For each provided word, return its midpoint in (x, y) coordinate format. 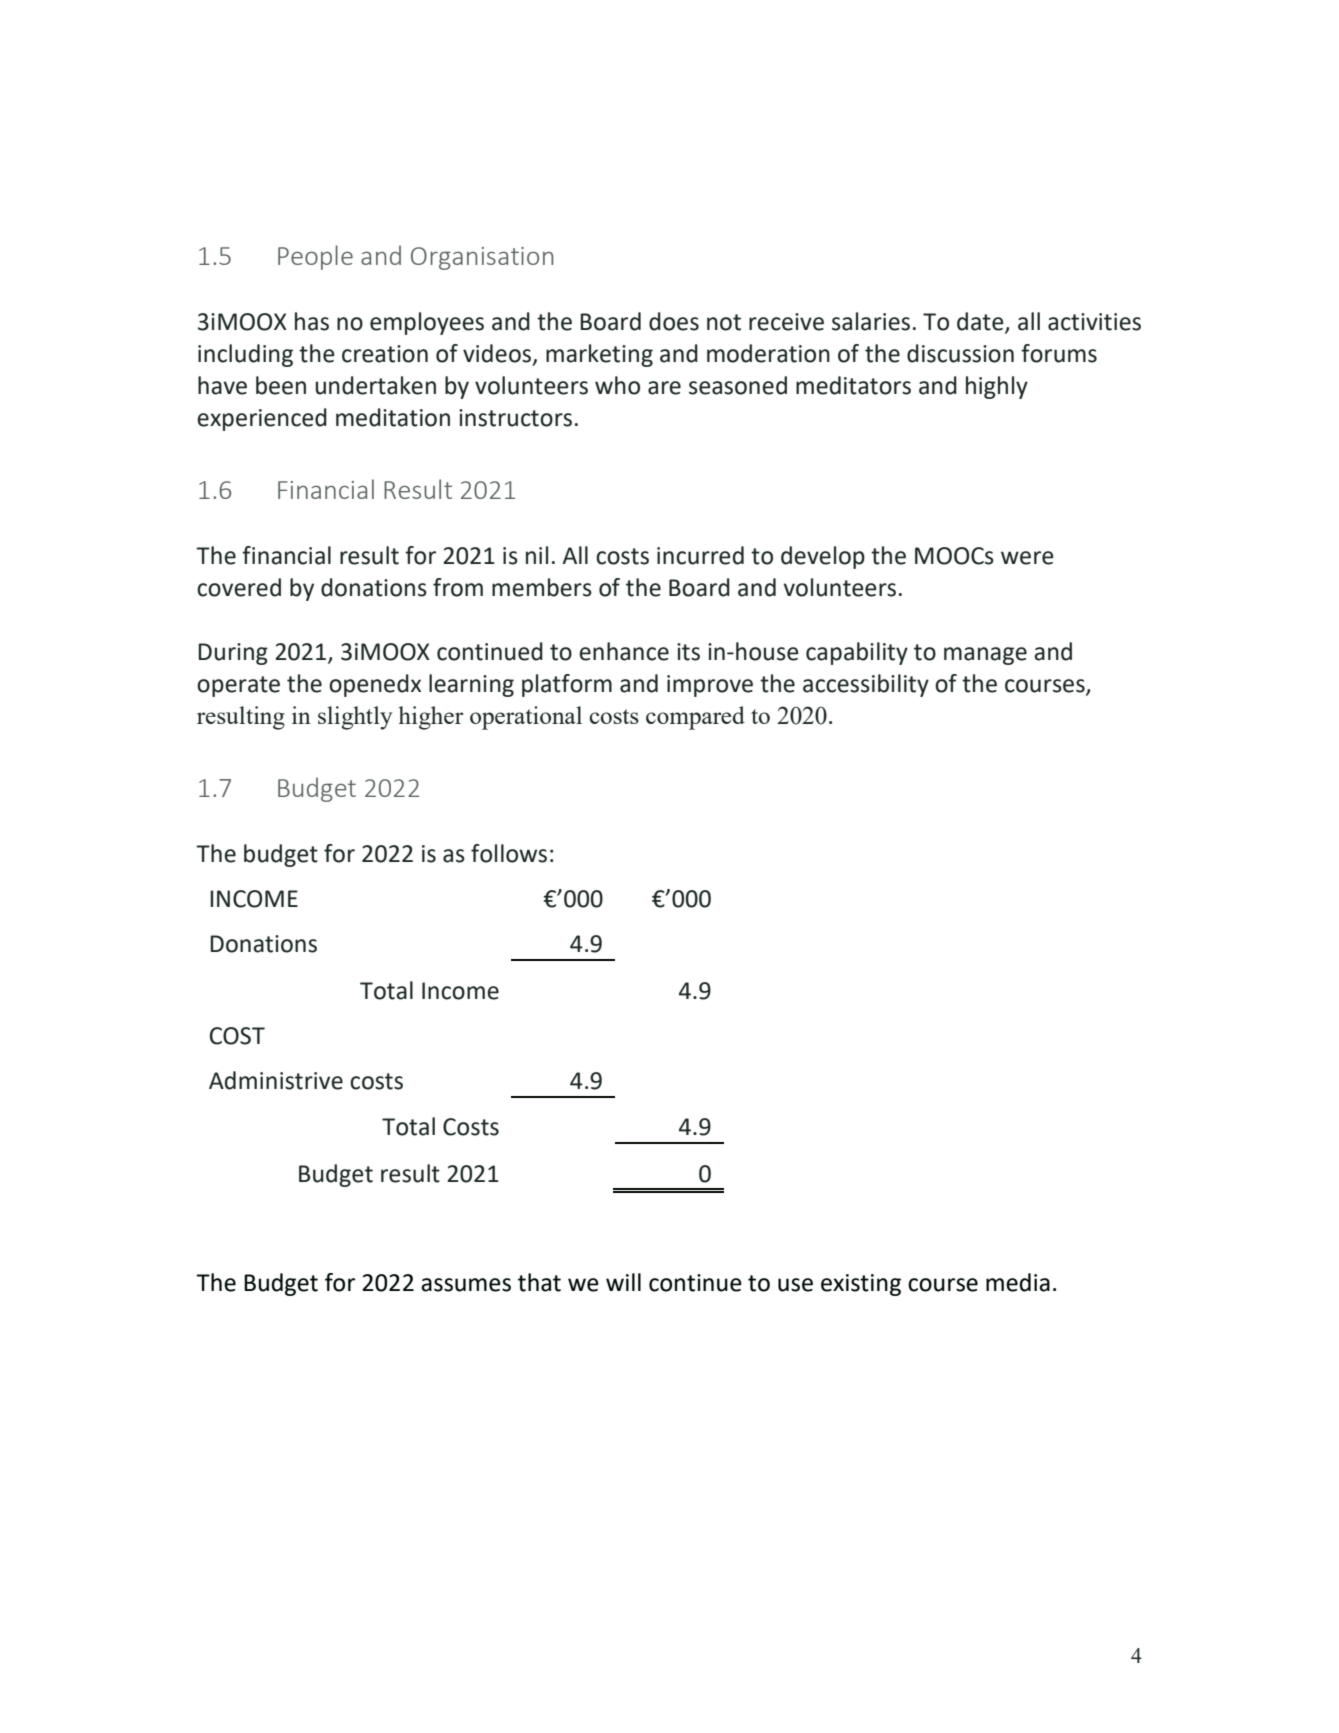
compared (695, 718)
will (623, 1282)
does (674, 321)
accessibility (866, 685)
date (981, 322)
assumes (466, 1285)
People (315, 257)
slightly (355, 718)
